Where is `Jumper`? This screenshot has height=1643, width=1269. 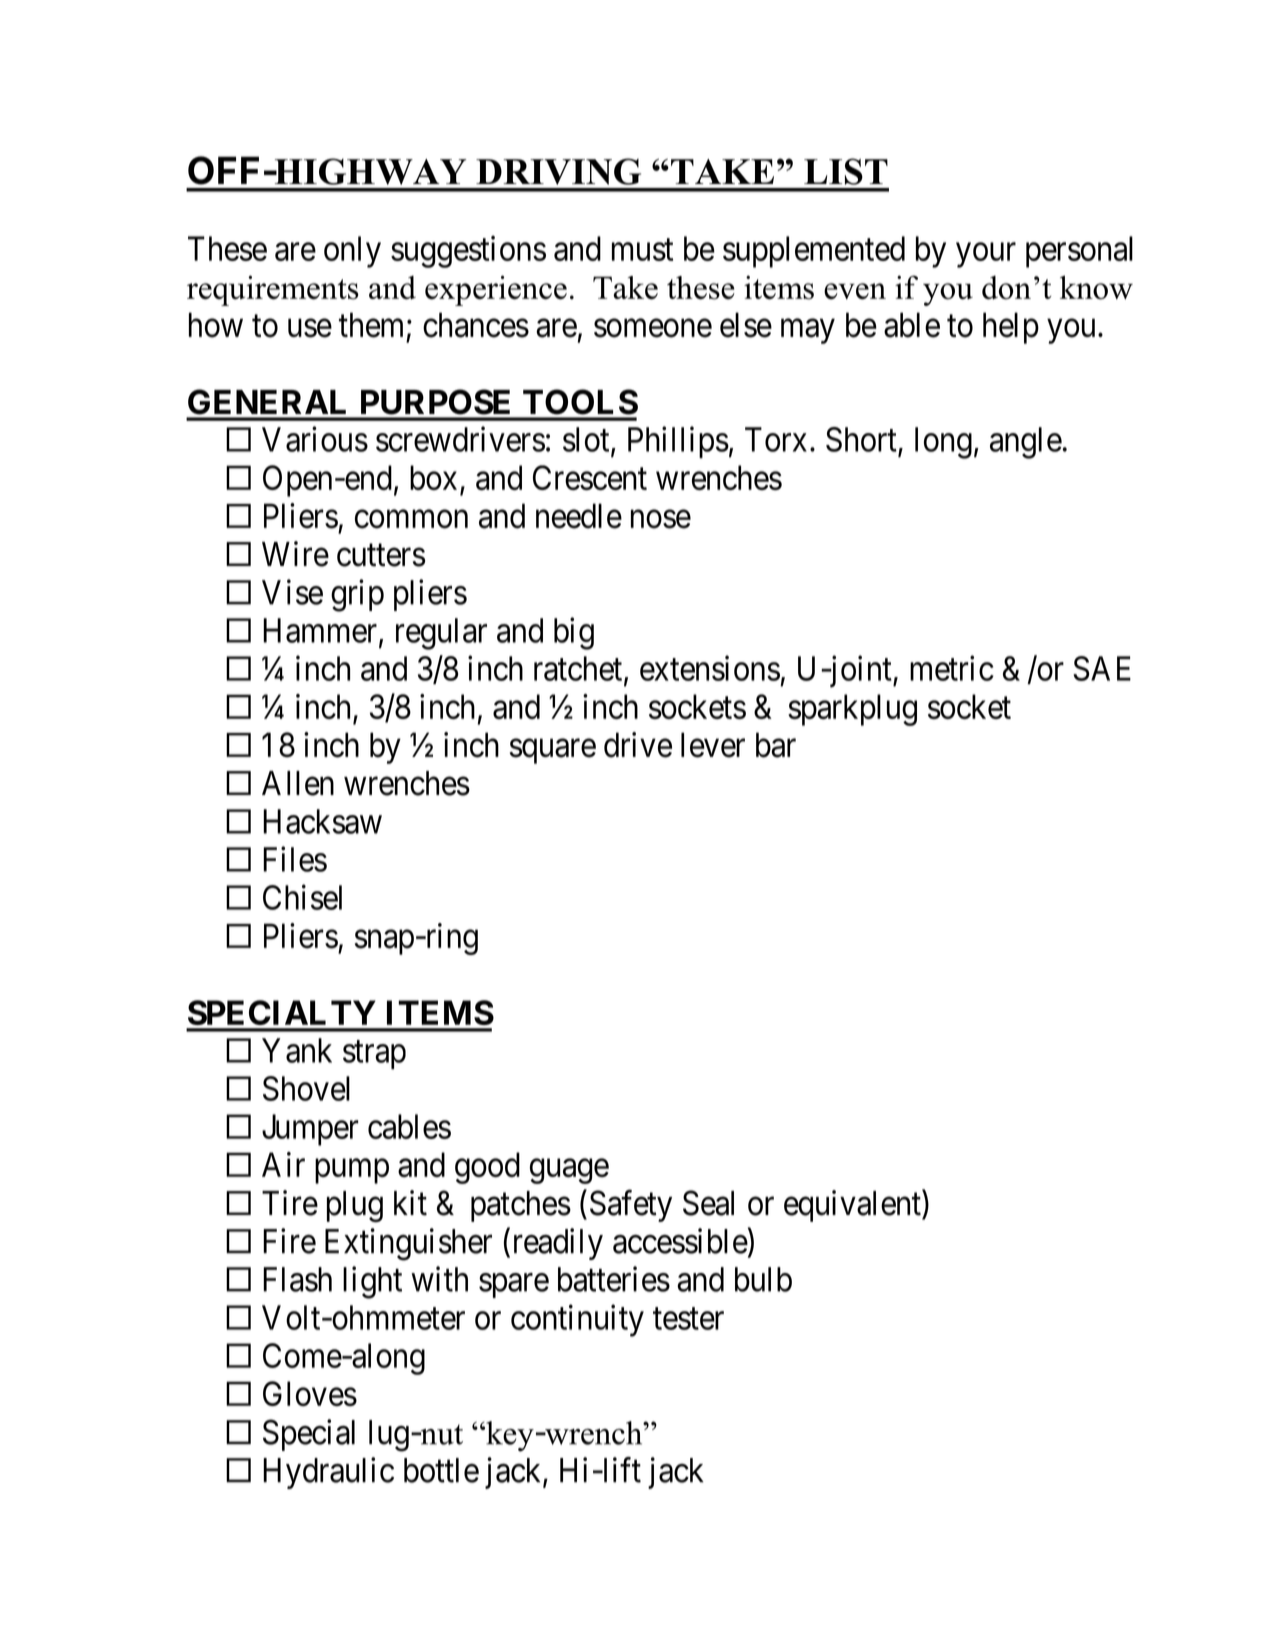 Jumper is located at coordinates (310, 1130).
